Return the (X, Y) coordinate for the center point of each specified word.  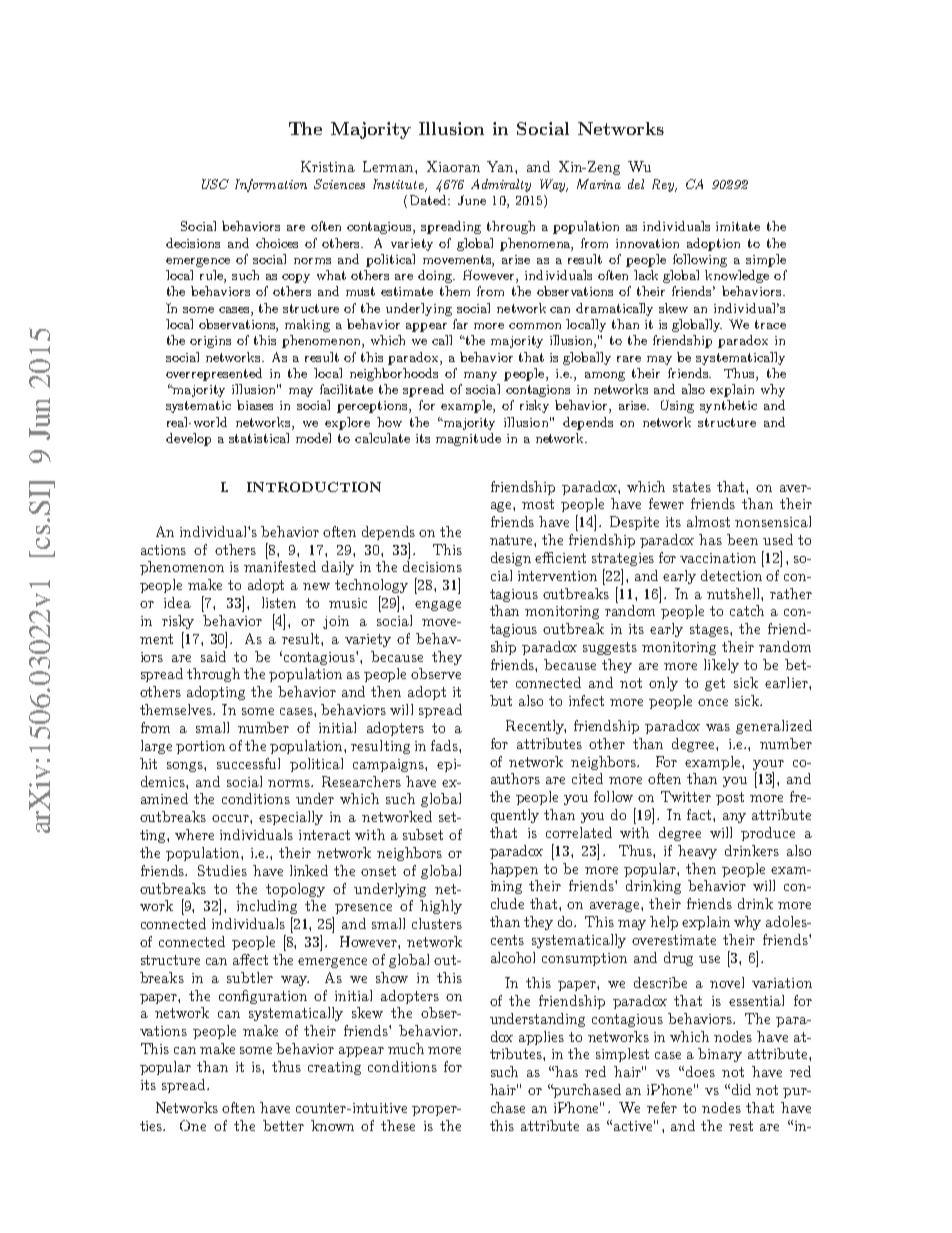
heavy (697, 852)
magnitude (468, 439)
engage (438, 606)
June (472, 200)
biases (255, 405)
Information (271, 185)
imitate (738, 226)
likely (721, 666)
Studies (222, 870)
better (283, 1125)
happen (514, 870)
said (213, 656)
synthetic (728, 406)
